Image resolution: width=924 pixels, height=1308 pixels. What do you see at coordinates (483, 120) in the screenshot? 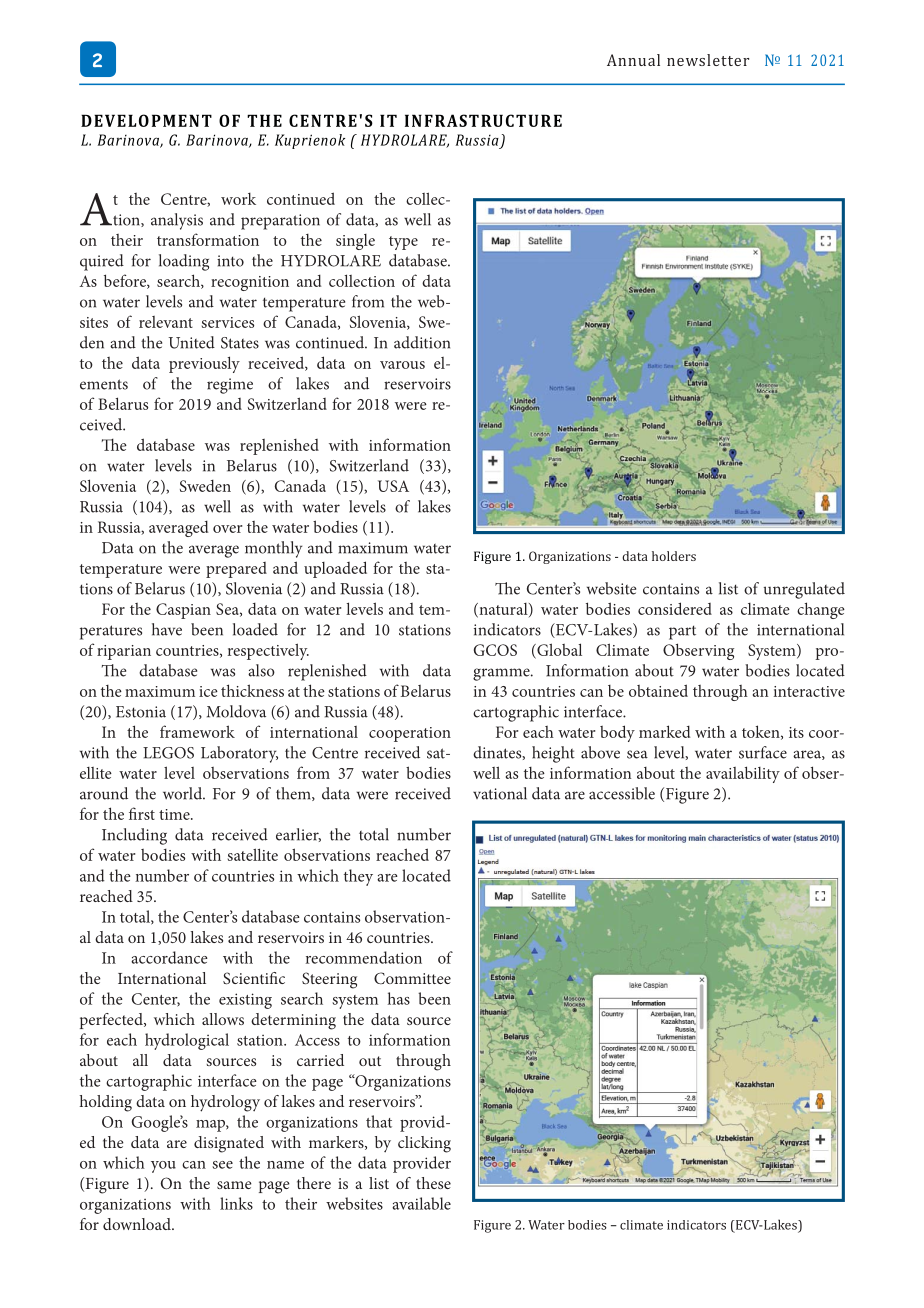
I see `INFRASTRUCTURE` at bounding box center [483, 120].
